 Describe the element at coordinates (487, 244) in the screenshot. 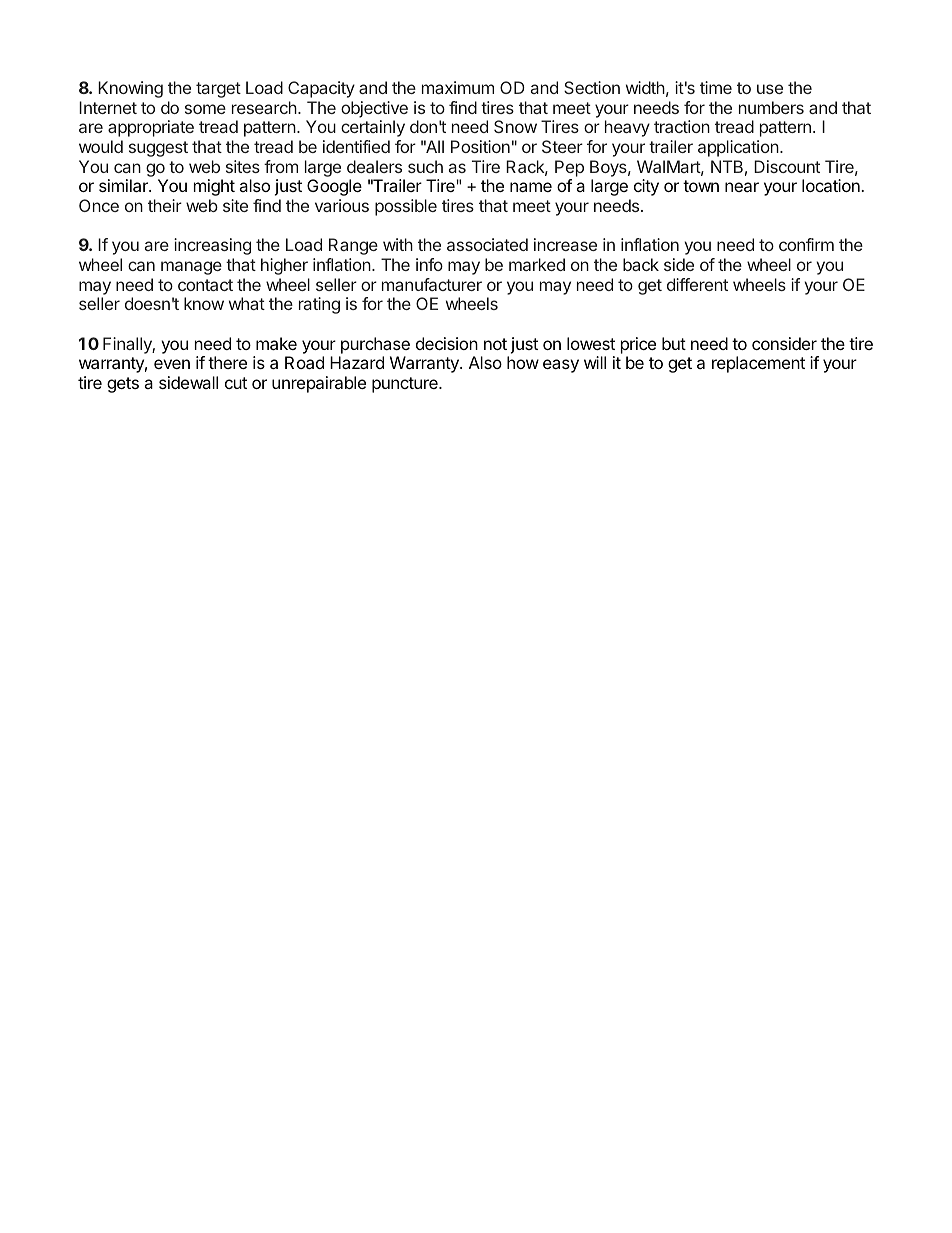

I see `associated` at that location.
